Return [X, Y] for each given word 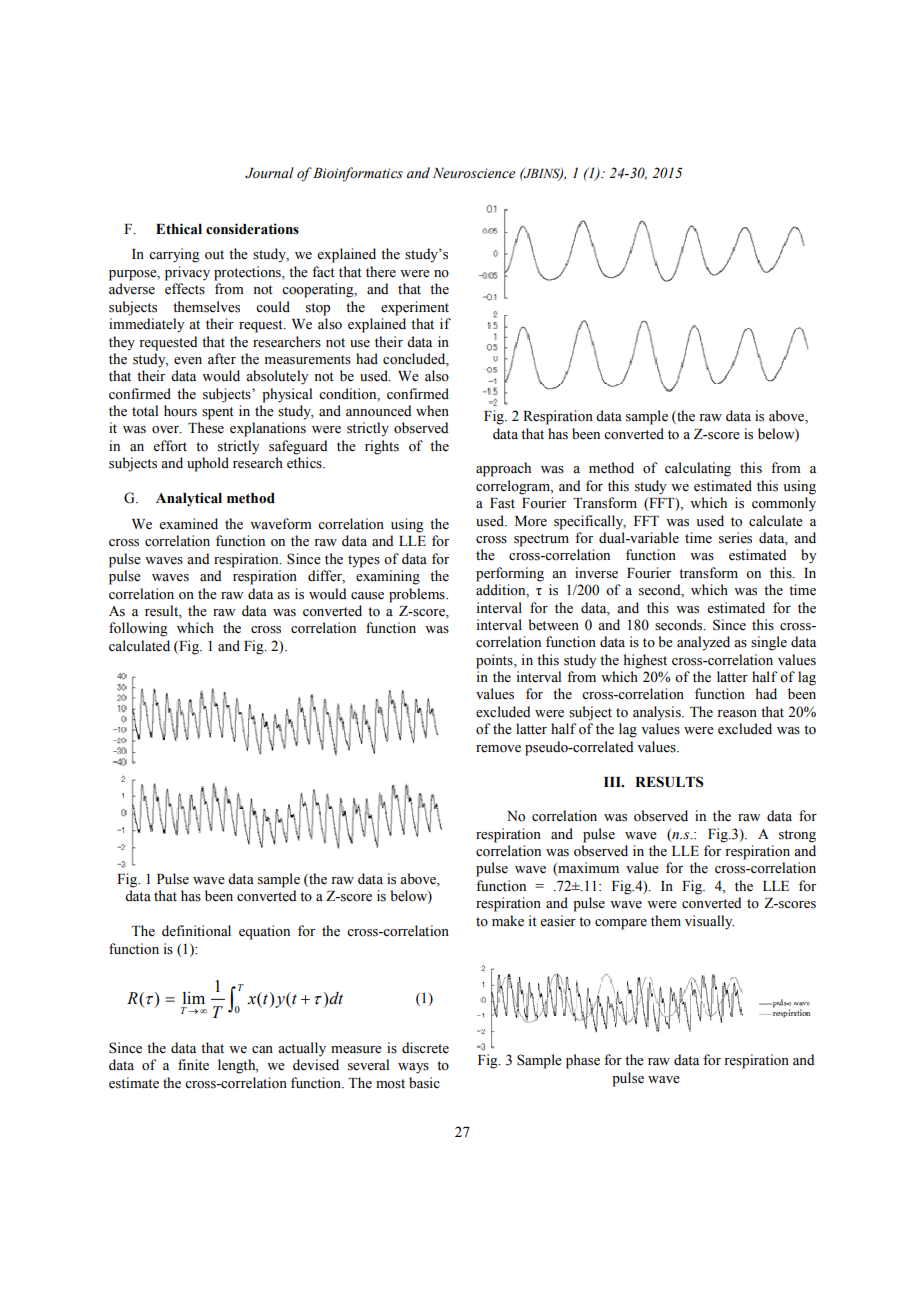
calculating [698, 469]
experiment [415, 308]
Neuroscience [474, 173]
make [508, 921]
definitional [196, 931]
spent [218, 413]
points [495, 661]
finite [193, 1065]
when [432, 411]
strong [797, 836]
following [138, 629]
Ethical [179, 229]
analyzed [703, 643]
